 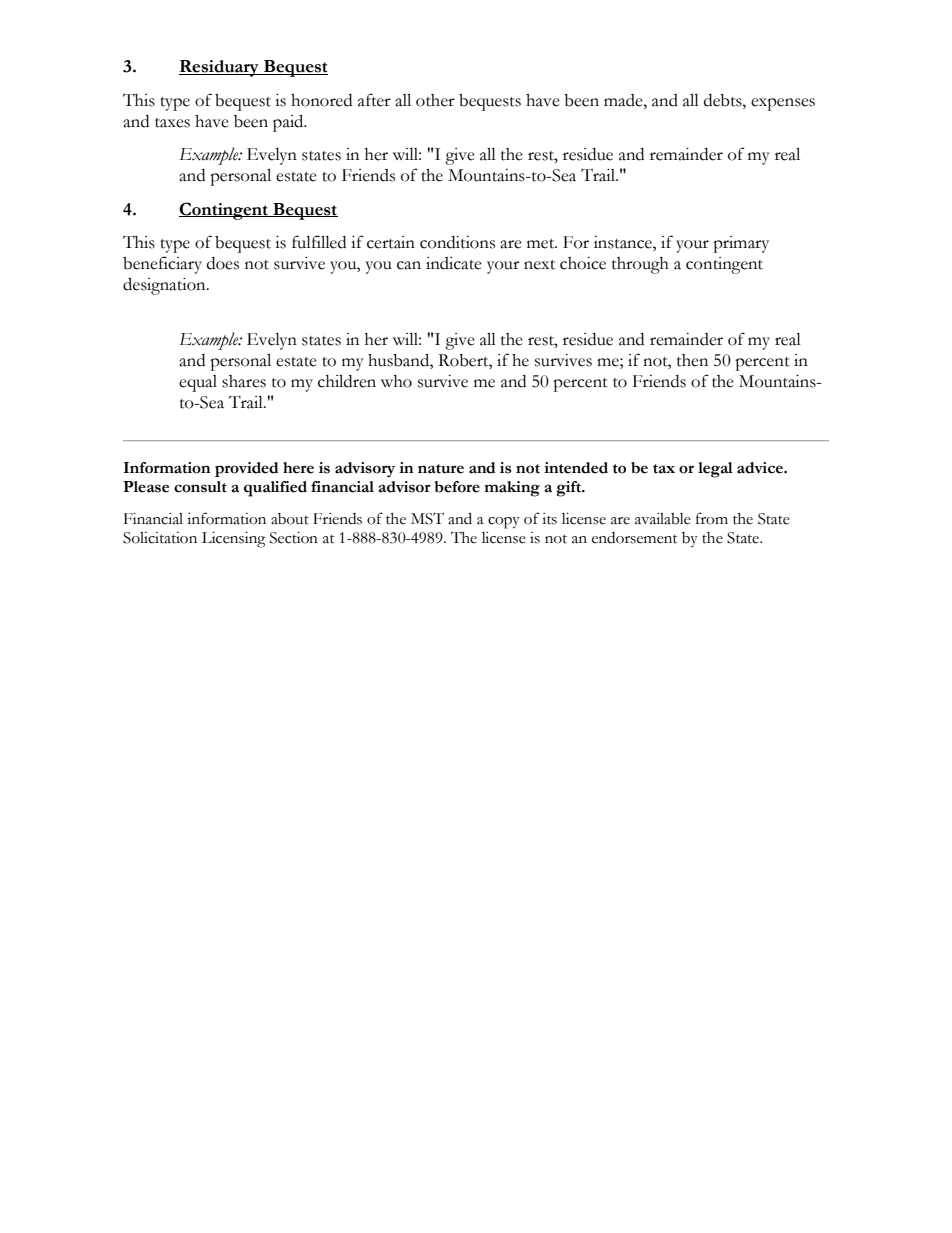 What do you see at coordinates (172, 123) in the image?
I see `taxes` at bounding box center [172, 123].
